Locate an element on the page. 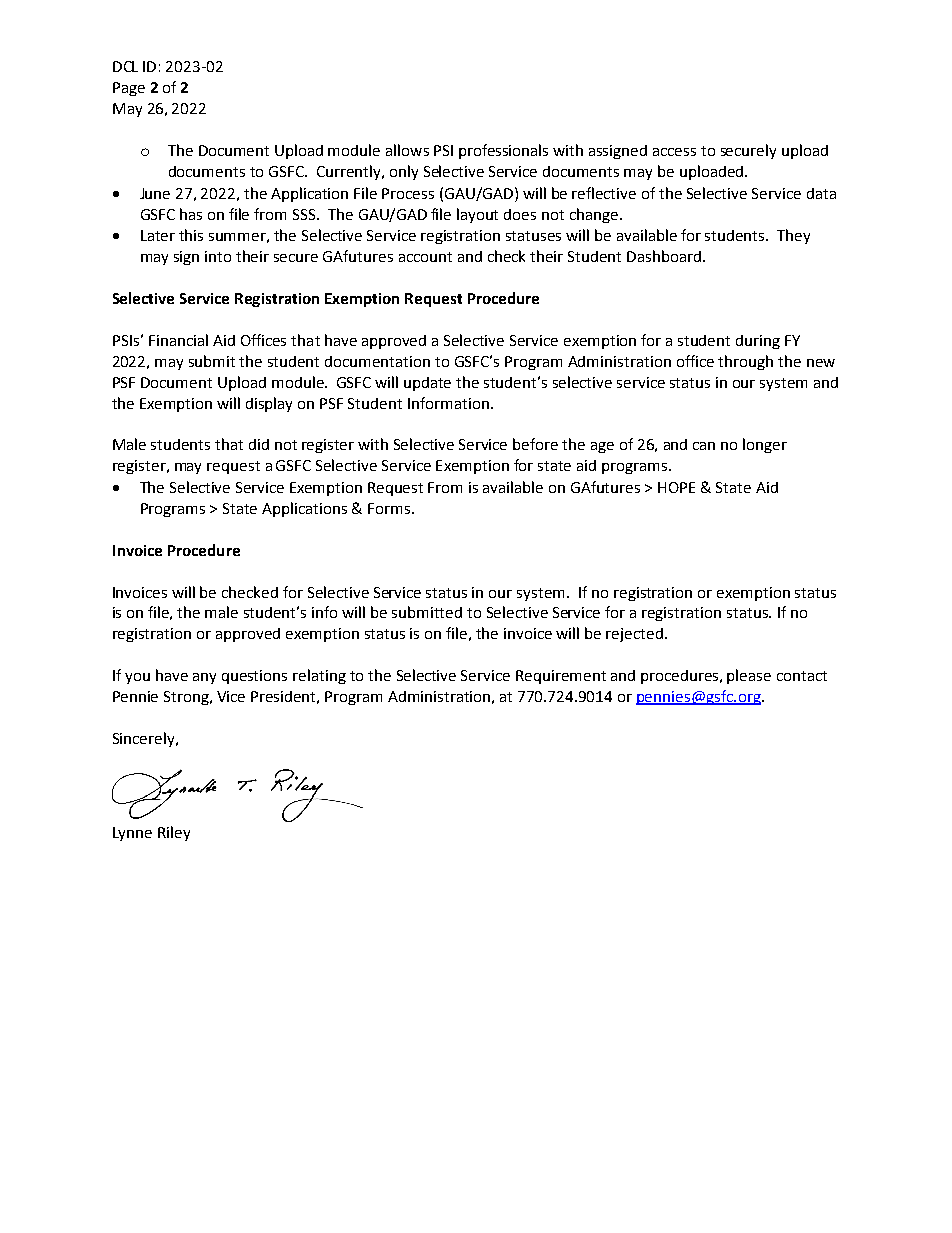 The image size is (952, 1233). account is located at coordinates (425, 257).
